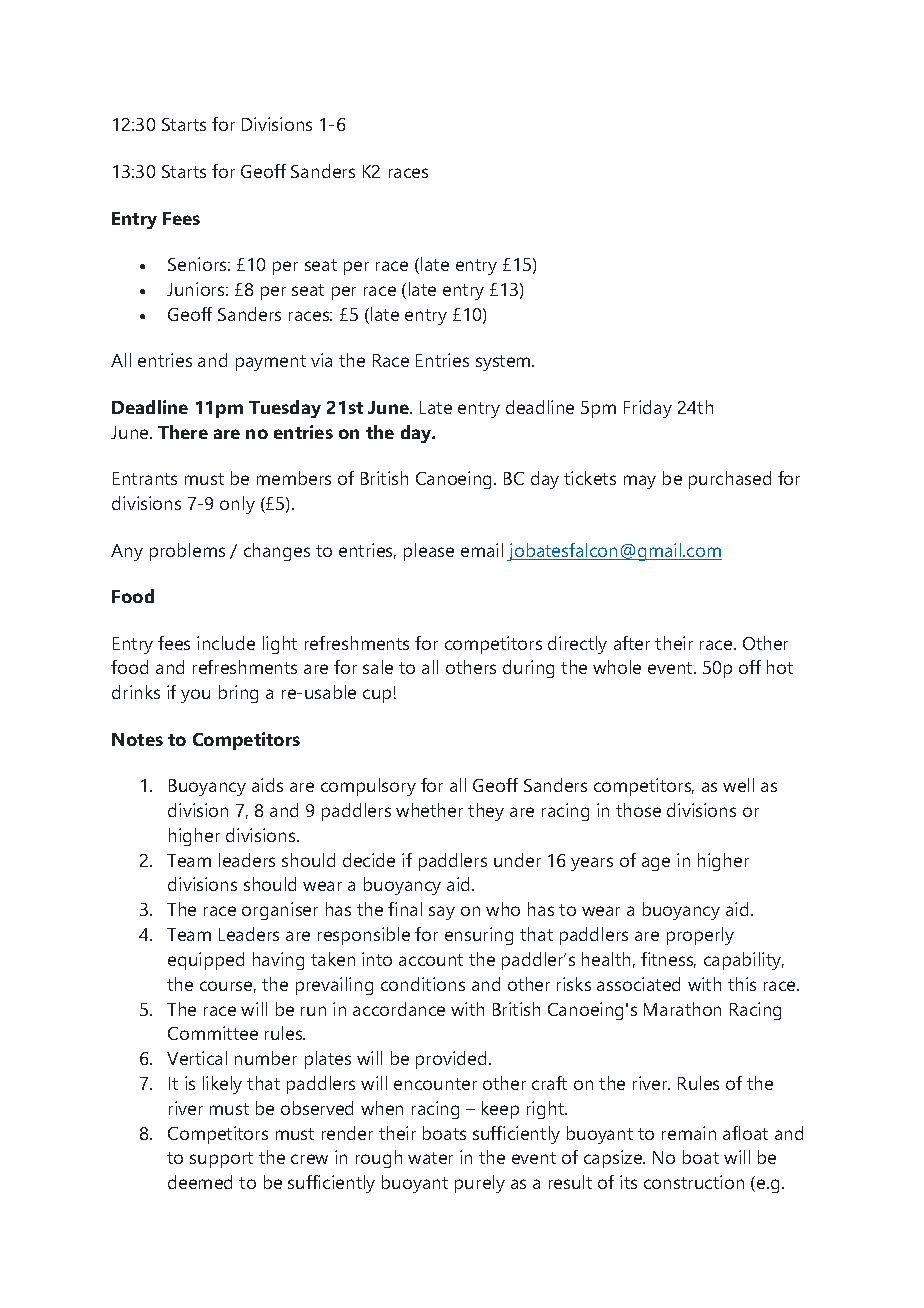 The width and height of the screenshot is (924, 1308). Describe the element at coordinates (271, 363) in the screenshot. I see `payment` at that location.
